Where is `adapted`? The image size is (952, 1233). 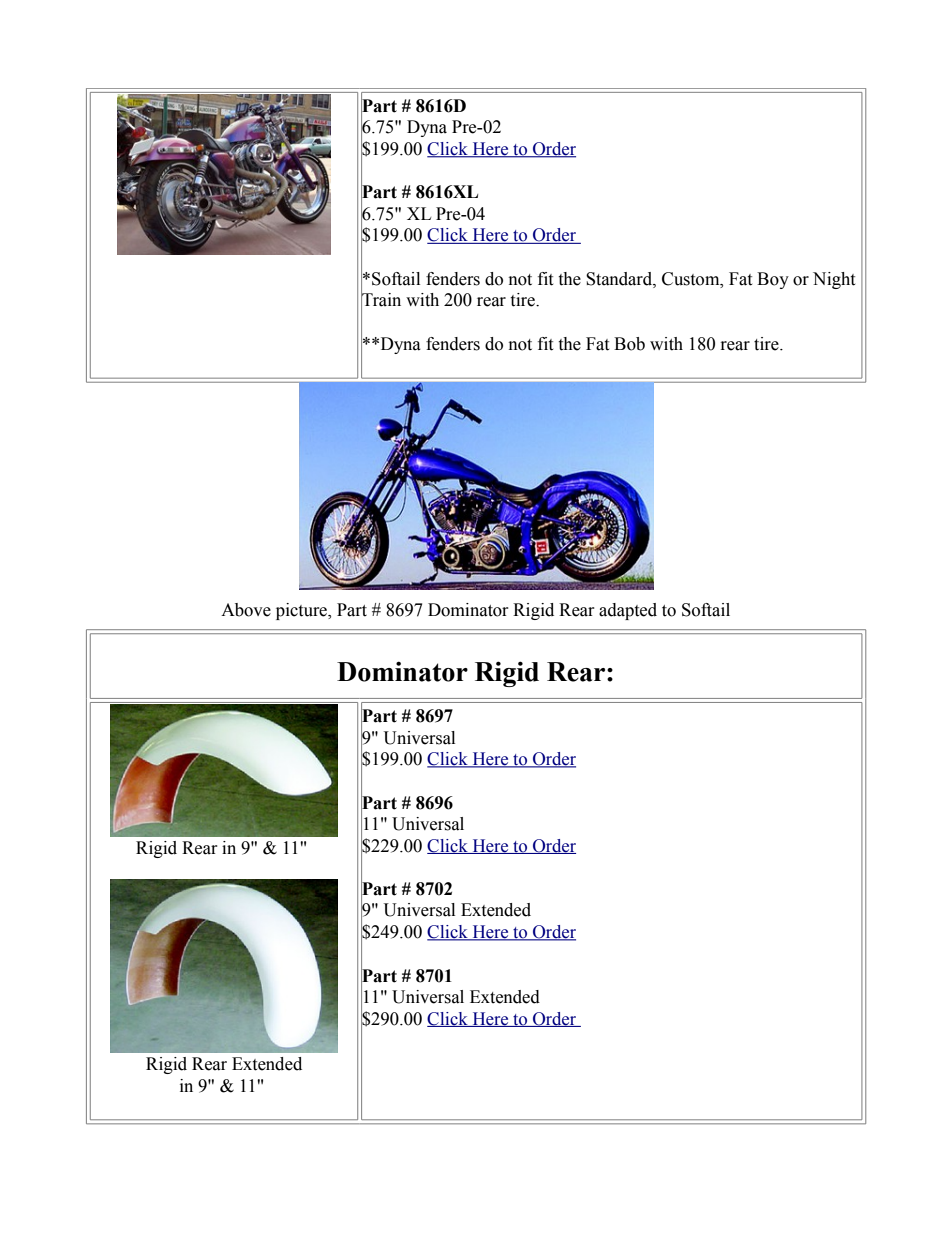 adapted is located at coordinates (628, 611).
